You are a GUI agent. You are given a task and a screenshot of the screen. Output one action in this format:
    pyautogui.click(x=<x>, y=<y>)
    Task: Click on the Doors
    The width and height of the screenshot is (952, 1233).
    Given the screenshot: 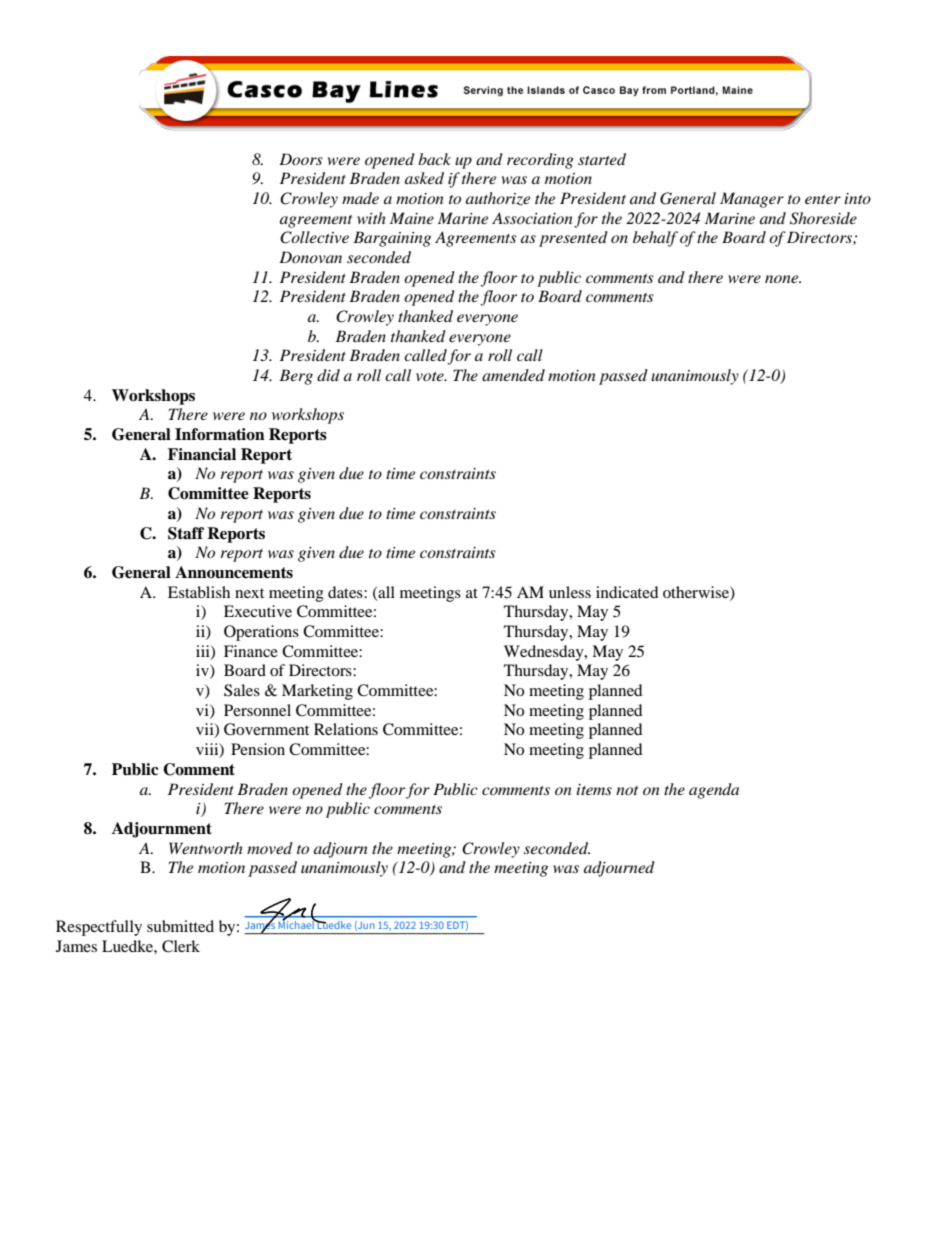 What is the action you would take?
    pyautogui.click(x=301, y=159)
